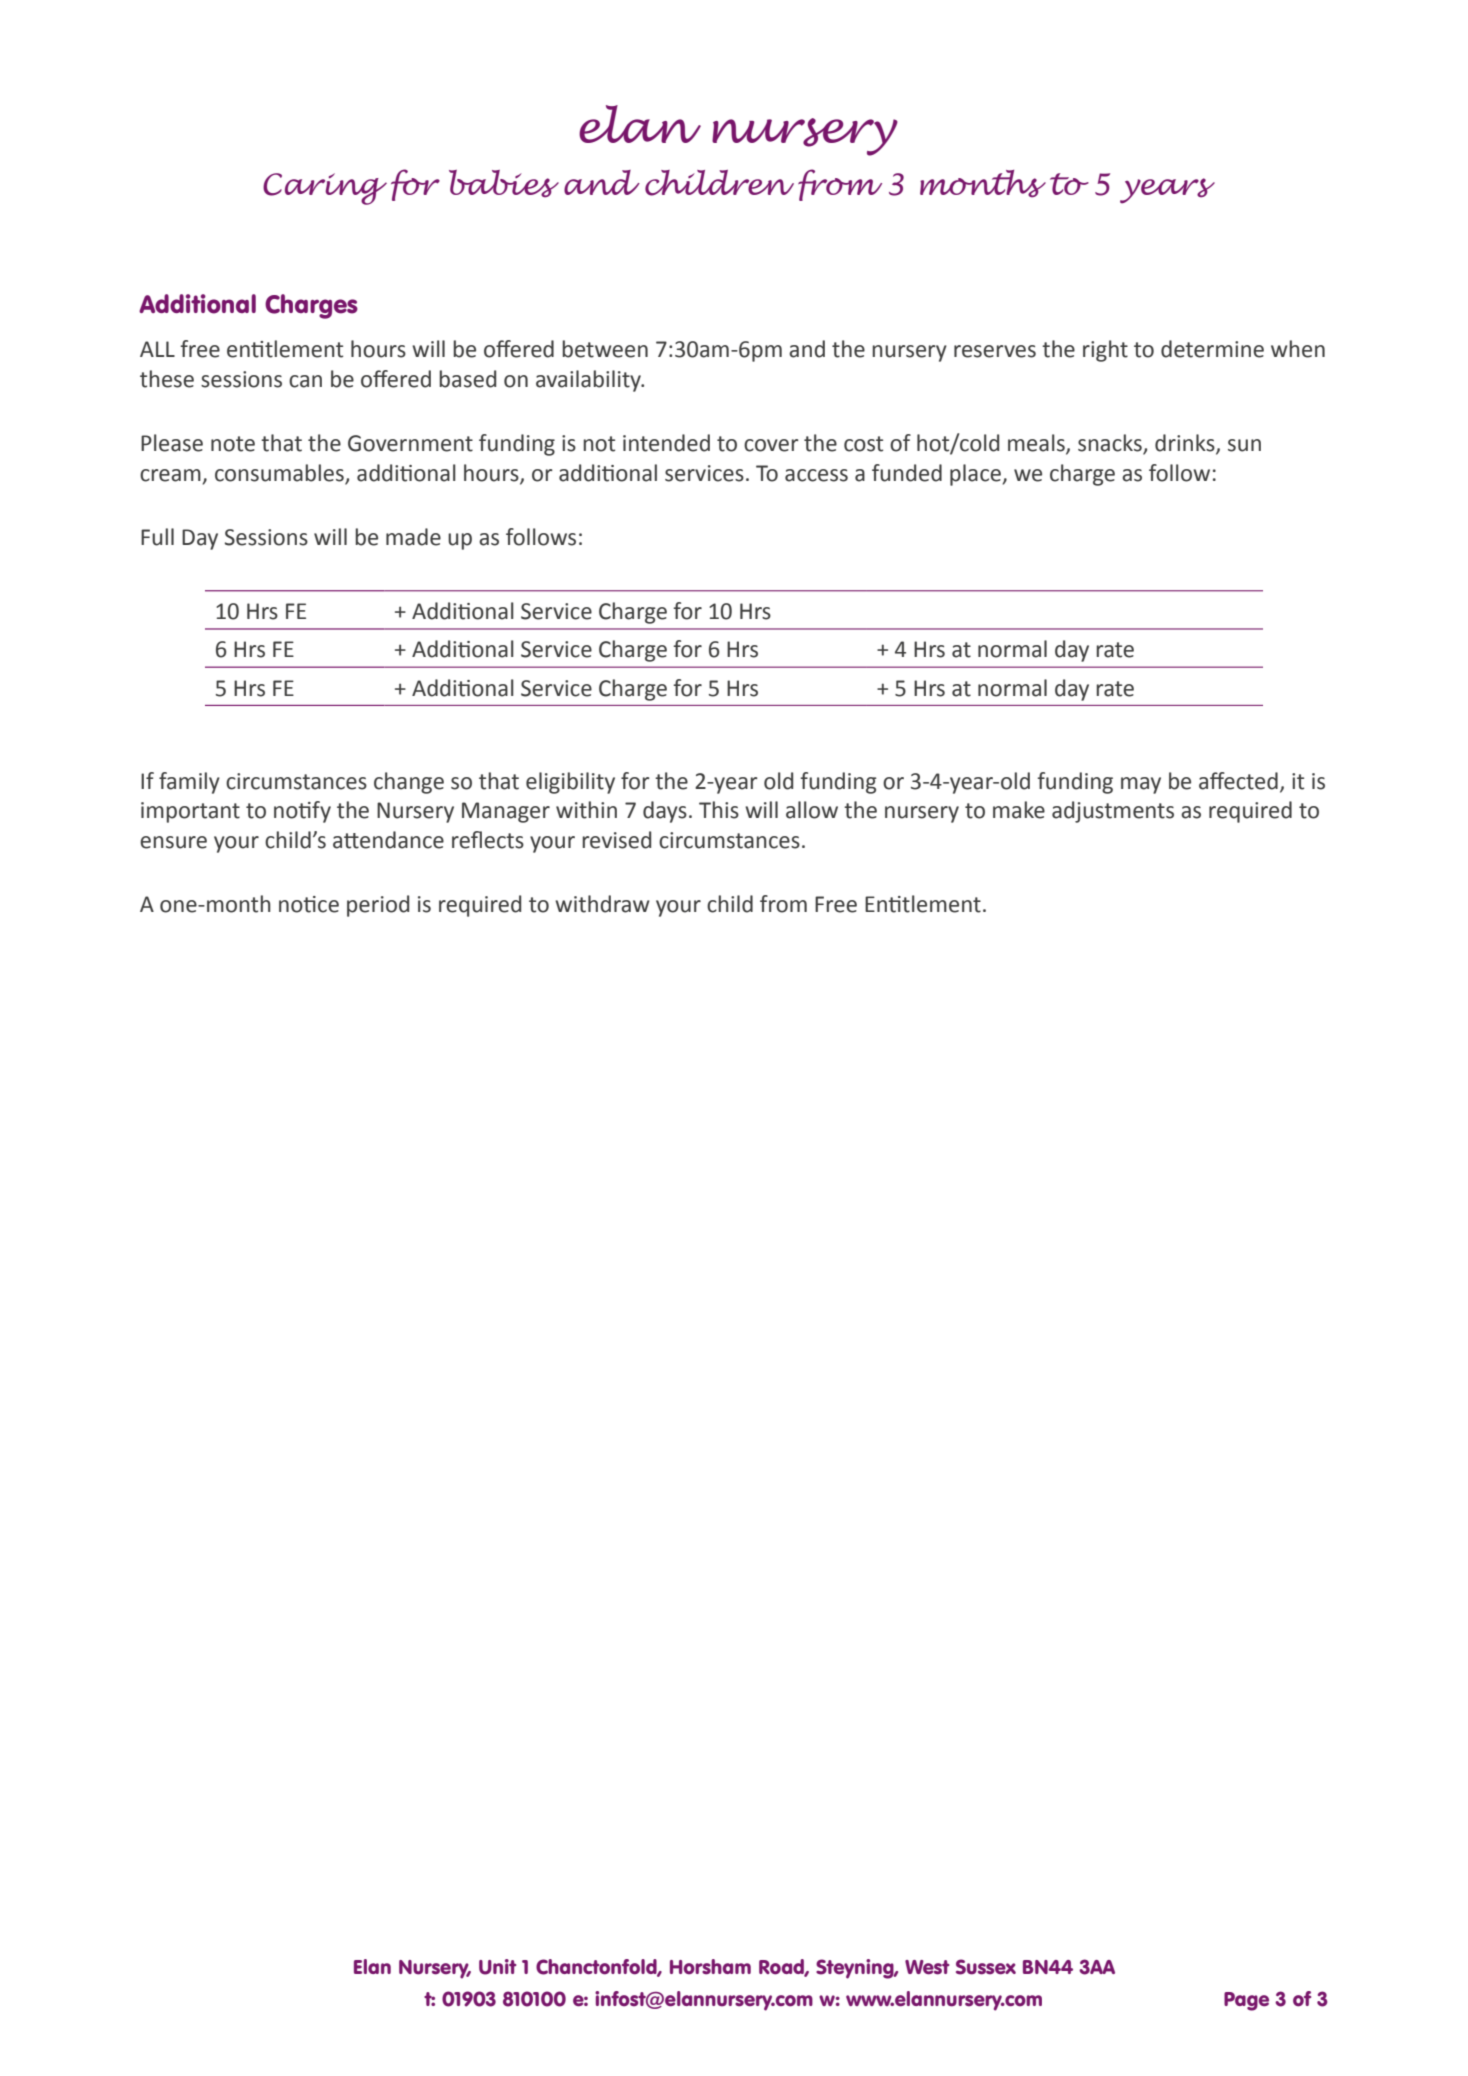  What do you see at coordinates (498, 1967) in the screenshot?
I see `Unit` at bounding box center [498, 1967].
